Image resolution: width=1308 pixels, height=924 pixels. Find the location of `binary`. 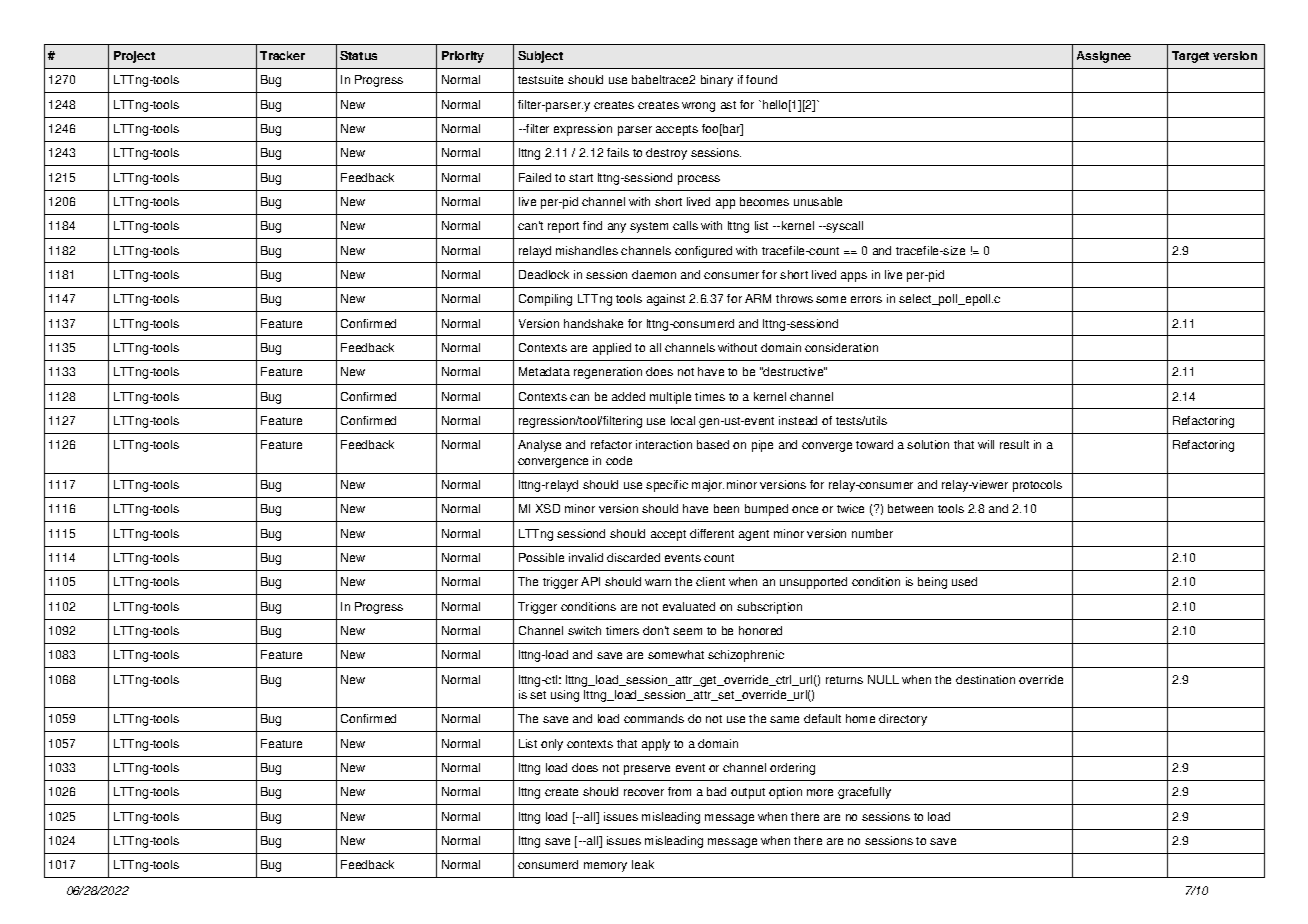

binary is located at coordinates (717, 81).
